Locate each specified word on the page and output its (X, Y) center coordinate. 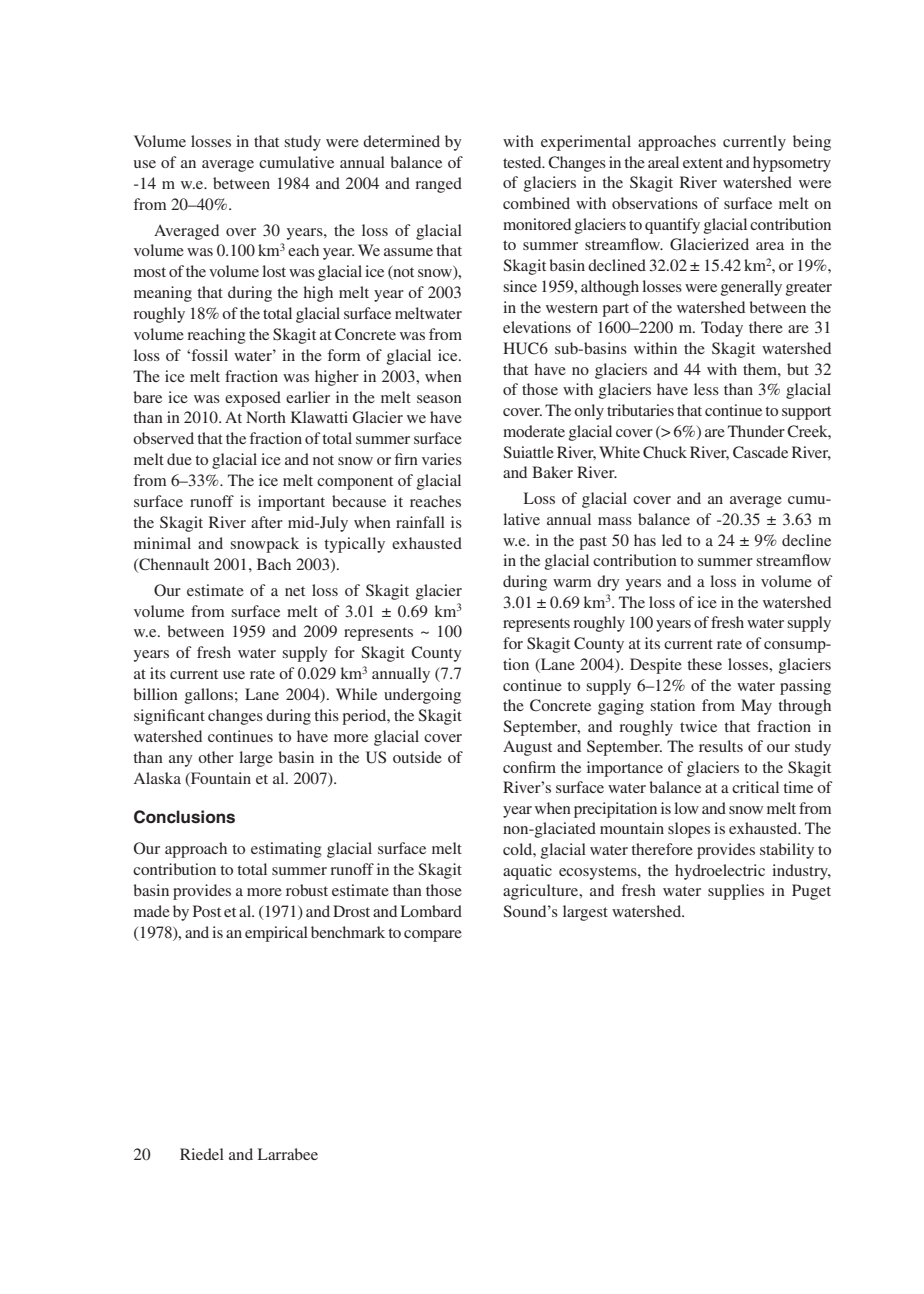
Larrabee (288, 1154)
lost (274, 271)
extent (703, 163)
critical (755, 787)
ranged (438, 185)
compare (433, 936)
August (527, 748)
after (267, 522)
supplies (736, 892)
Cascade (760, 452)
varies (442, 459)
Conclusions (184, 817)
